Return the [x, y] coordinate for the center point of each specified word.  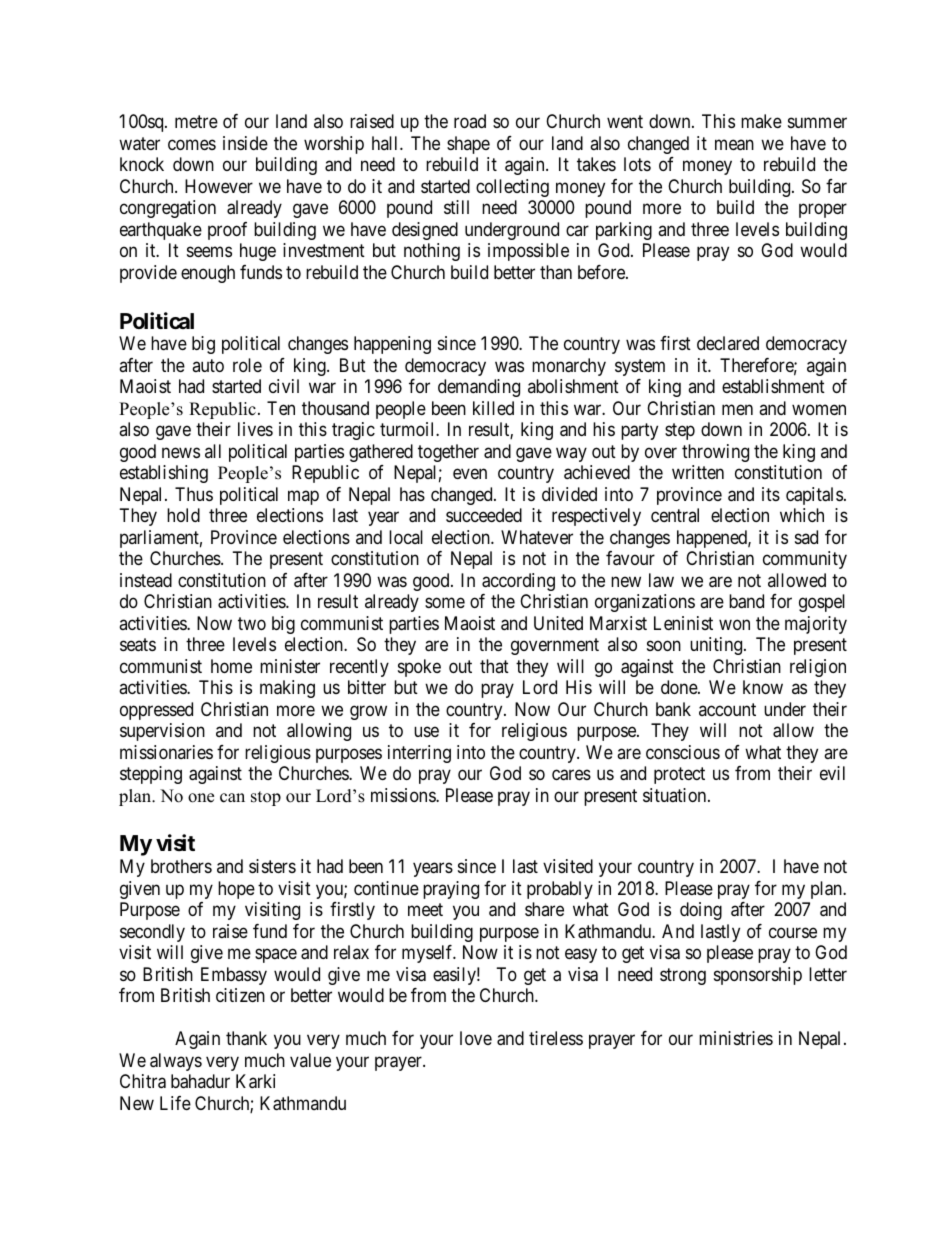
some [445, 603]
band [746, 601]
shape [468, 145]
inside [245, 143]
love [476, 1038]
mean [734, 145]
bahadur [200, 1081]
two [252, 623]
